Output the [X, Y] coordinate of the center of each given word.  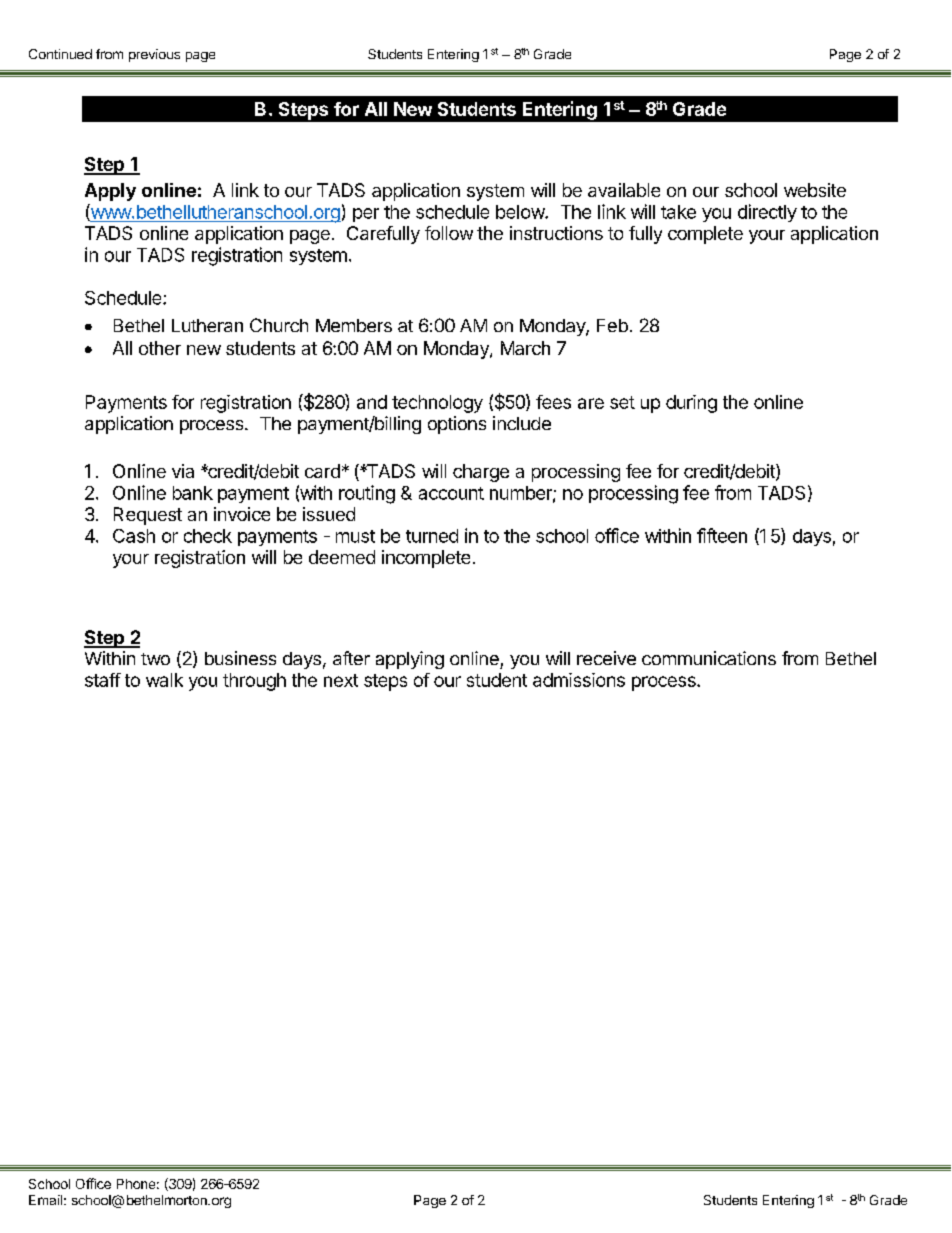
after [351, 658]
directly [767, 213]
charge [481, 473]
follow [449, 233]
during [691, 404]
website [815, 190]
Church [279, 325]
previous [154, 55]
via [183, 471]
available [624, 190]
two [155, 659]
